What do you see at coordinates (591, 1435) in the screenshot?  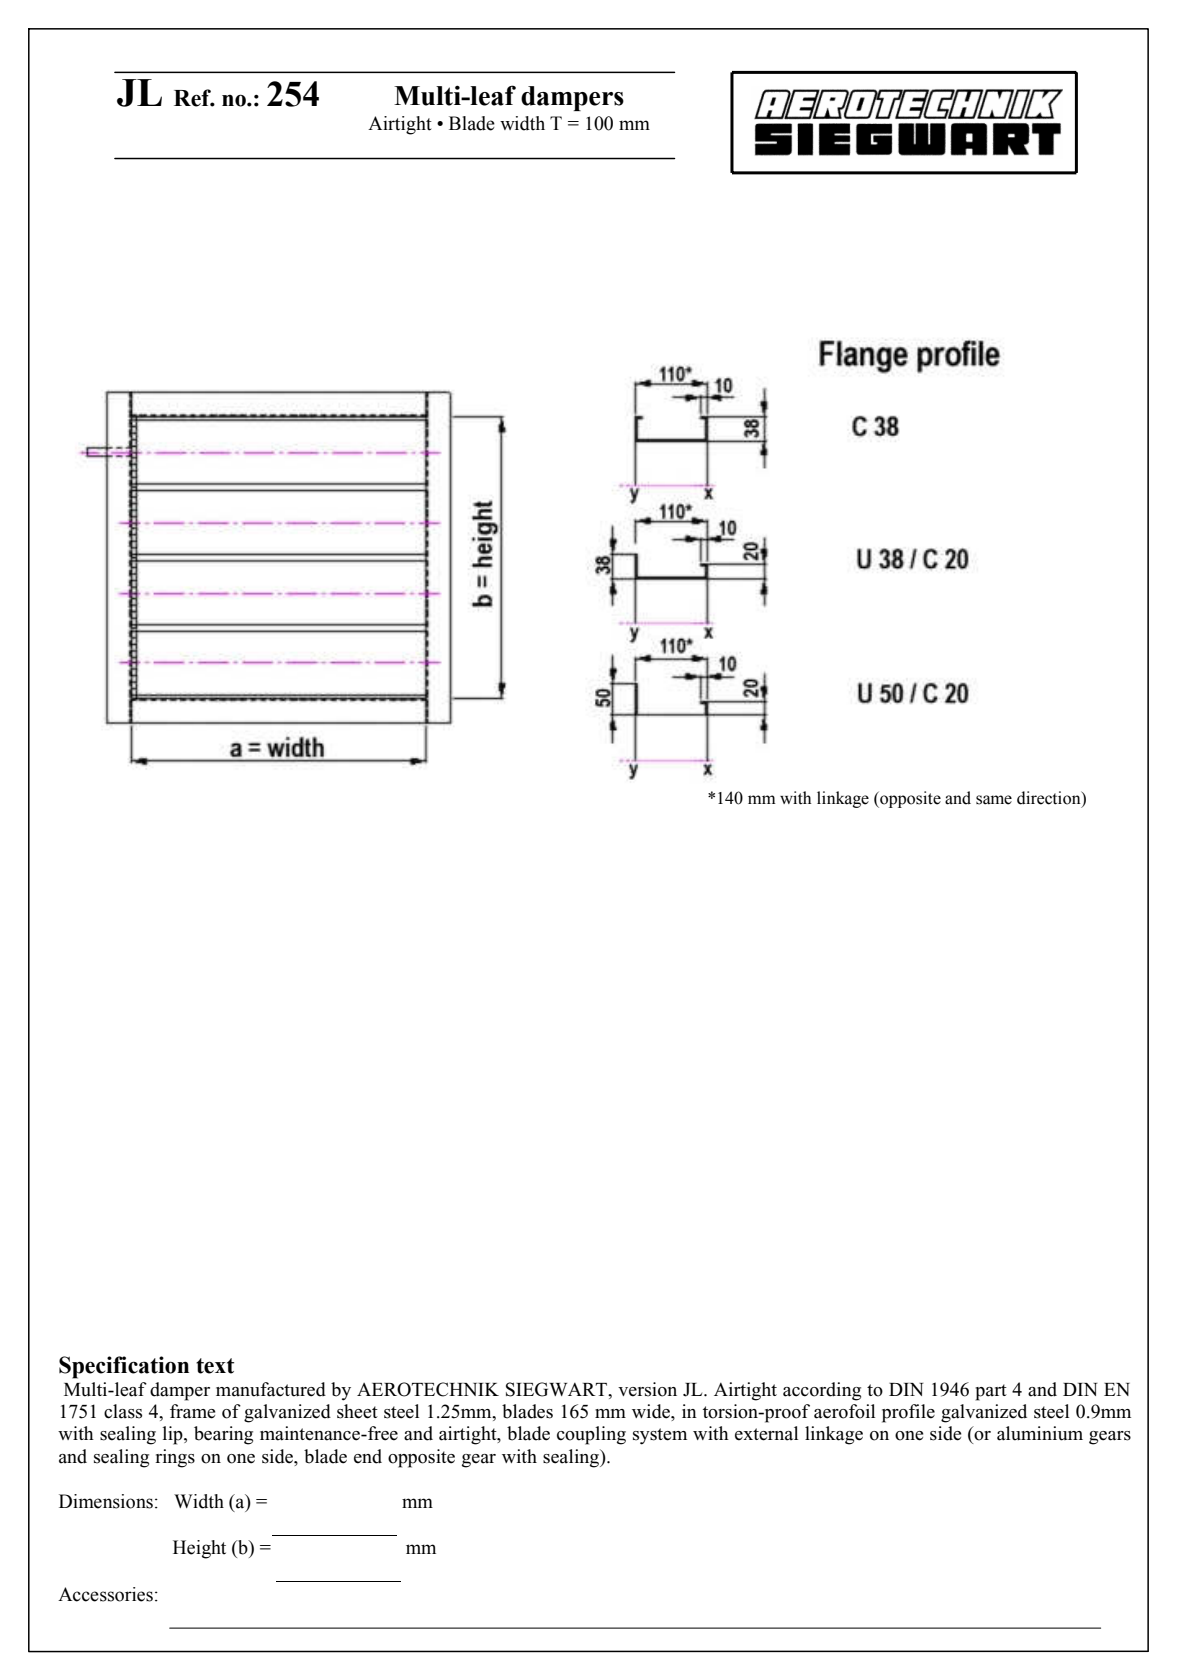 I see `coupling` at bounding box center [591, 1435].
